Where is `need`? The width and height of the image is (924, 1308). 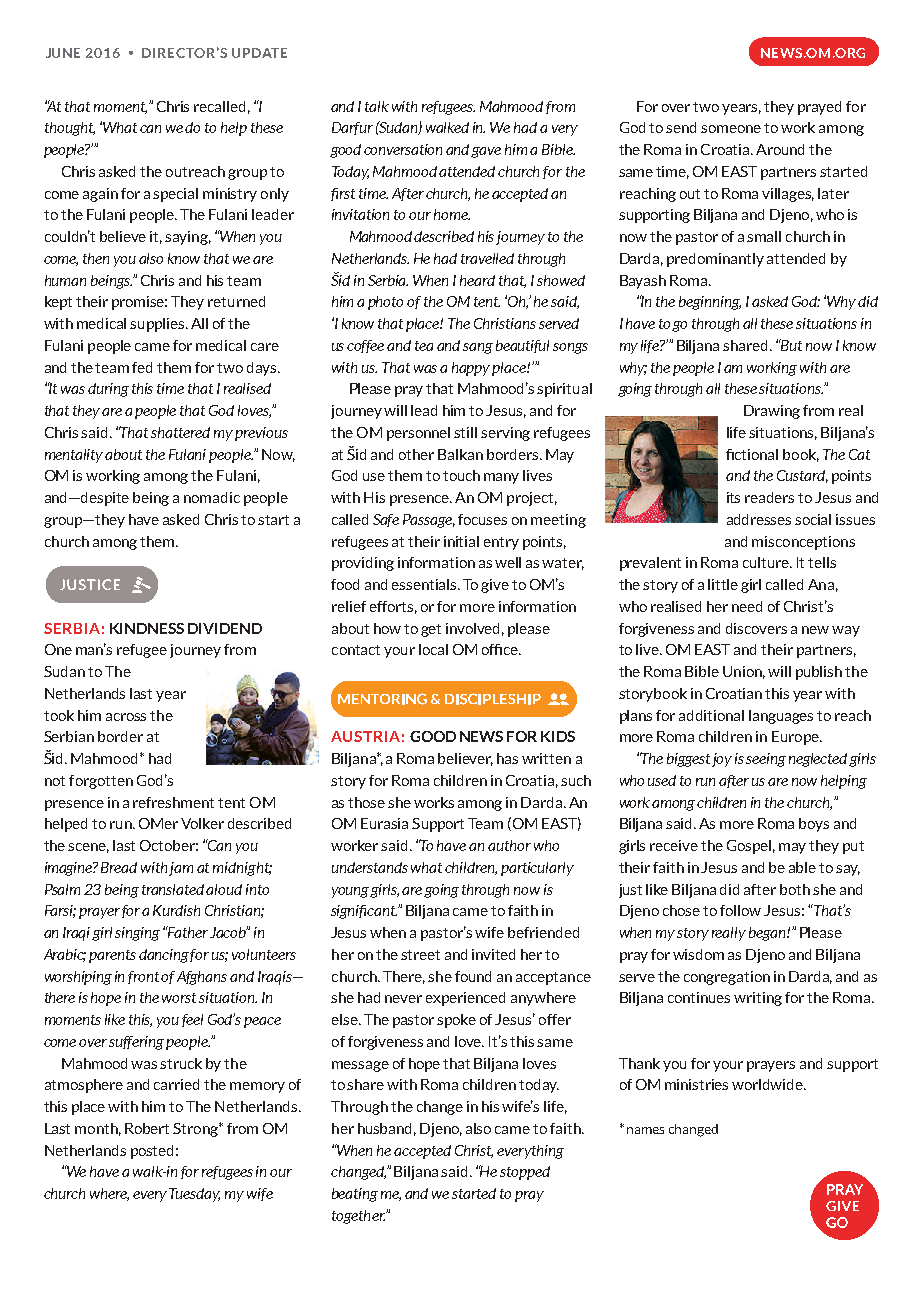 need is located at coordinates (747, 606).
